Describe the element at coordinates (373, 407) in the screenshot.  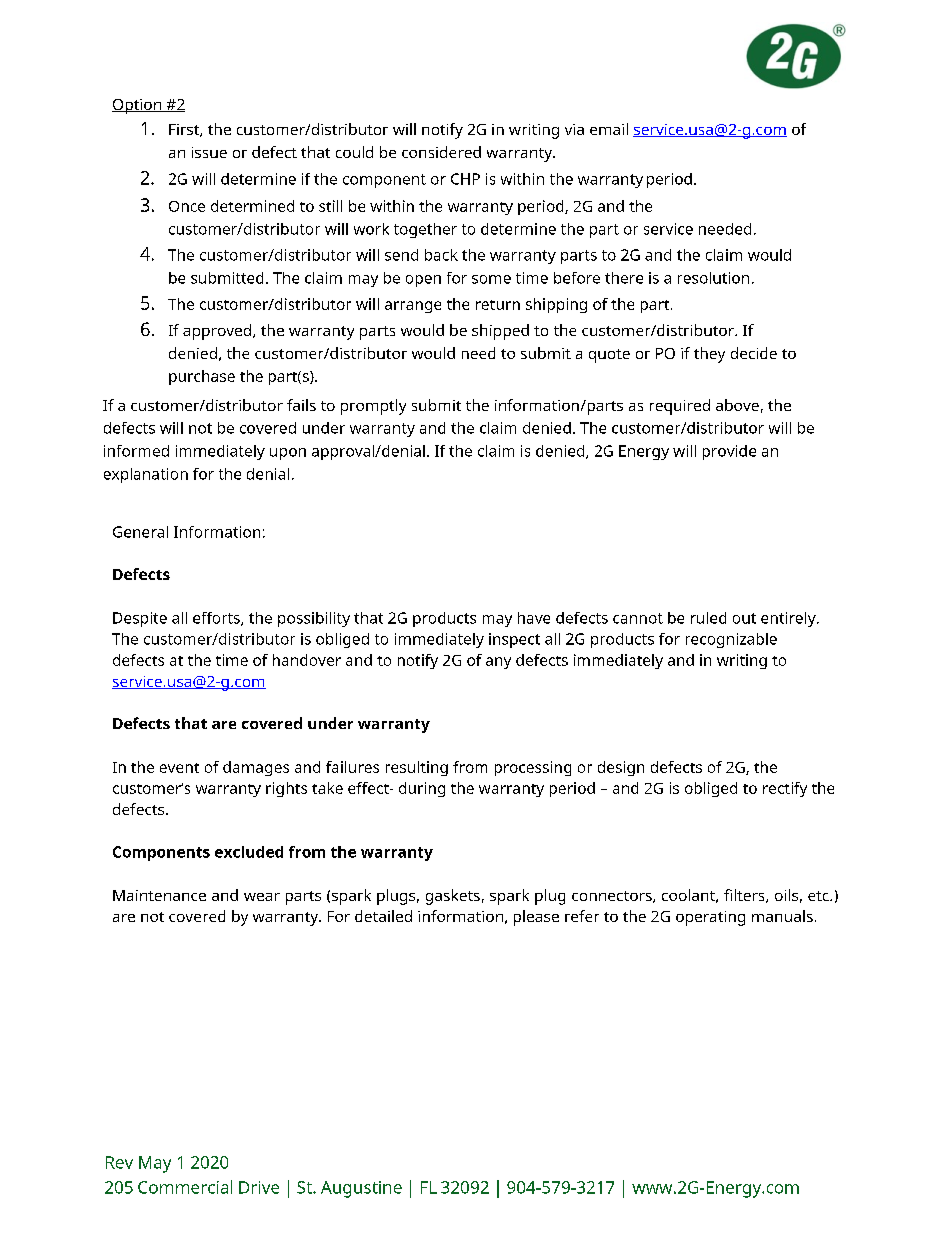
I see `promptly` at that location.
